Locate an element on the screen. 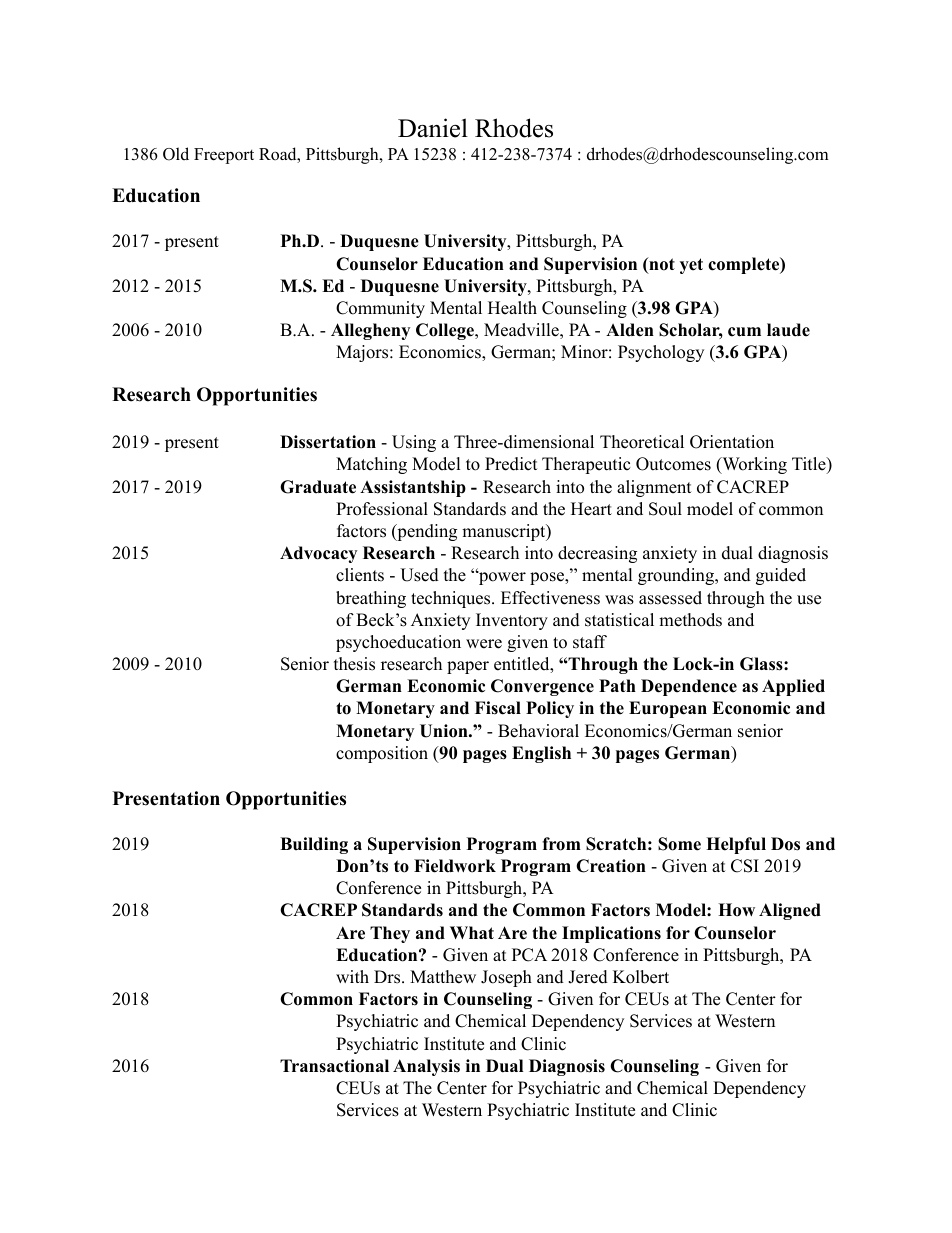 Image resolution: width=952 pixels, height=1233 pixels. Graduate is located at coordinates (318, 487).
